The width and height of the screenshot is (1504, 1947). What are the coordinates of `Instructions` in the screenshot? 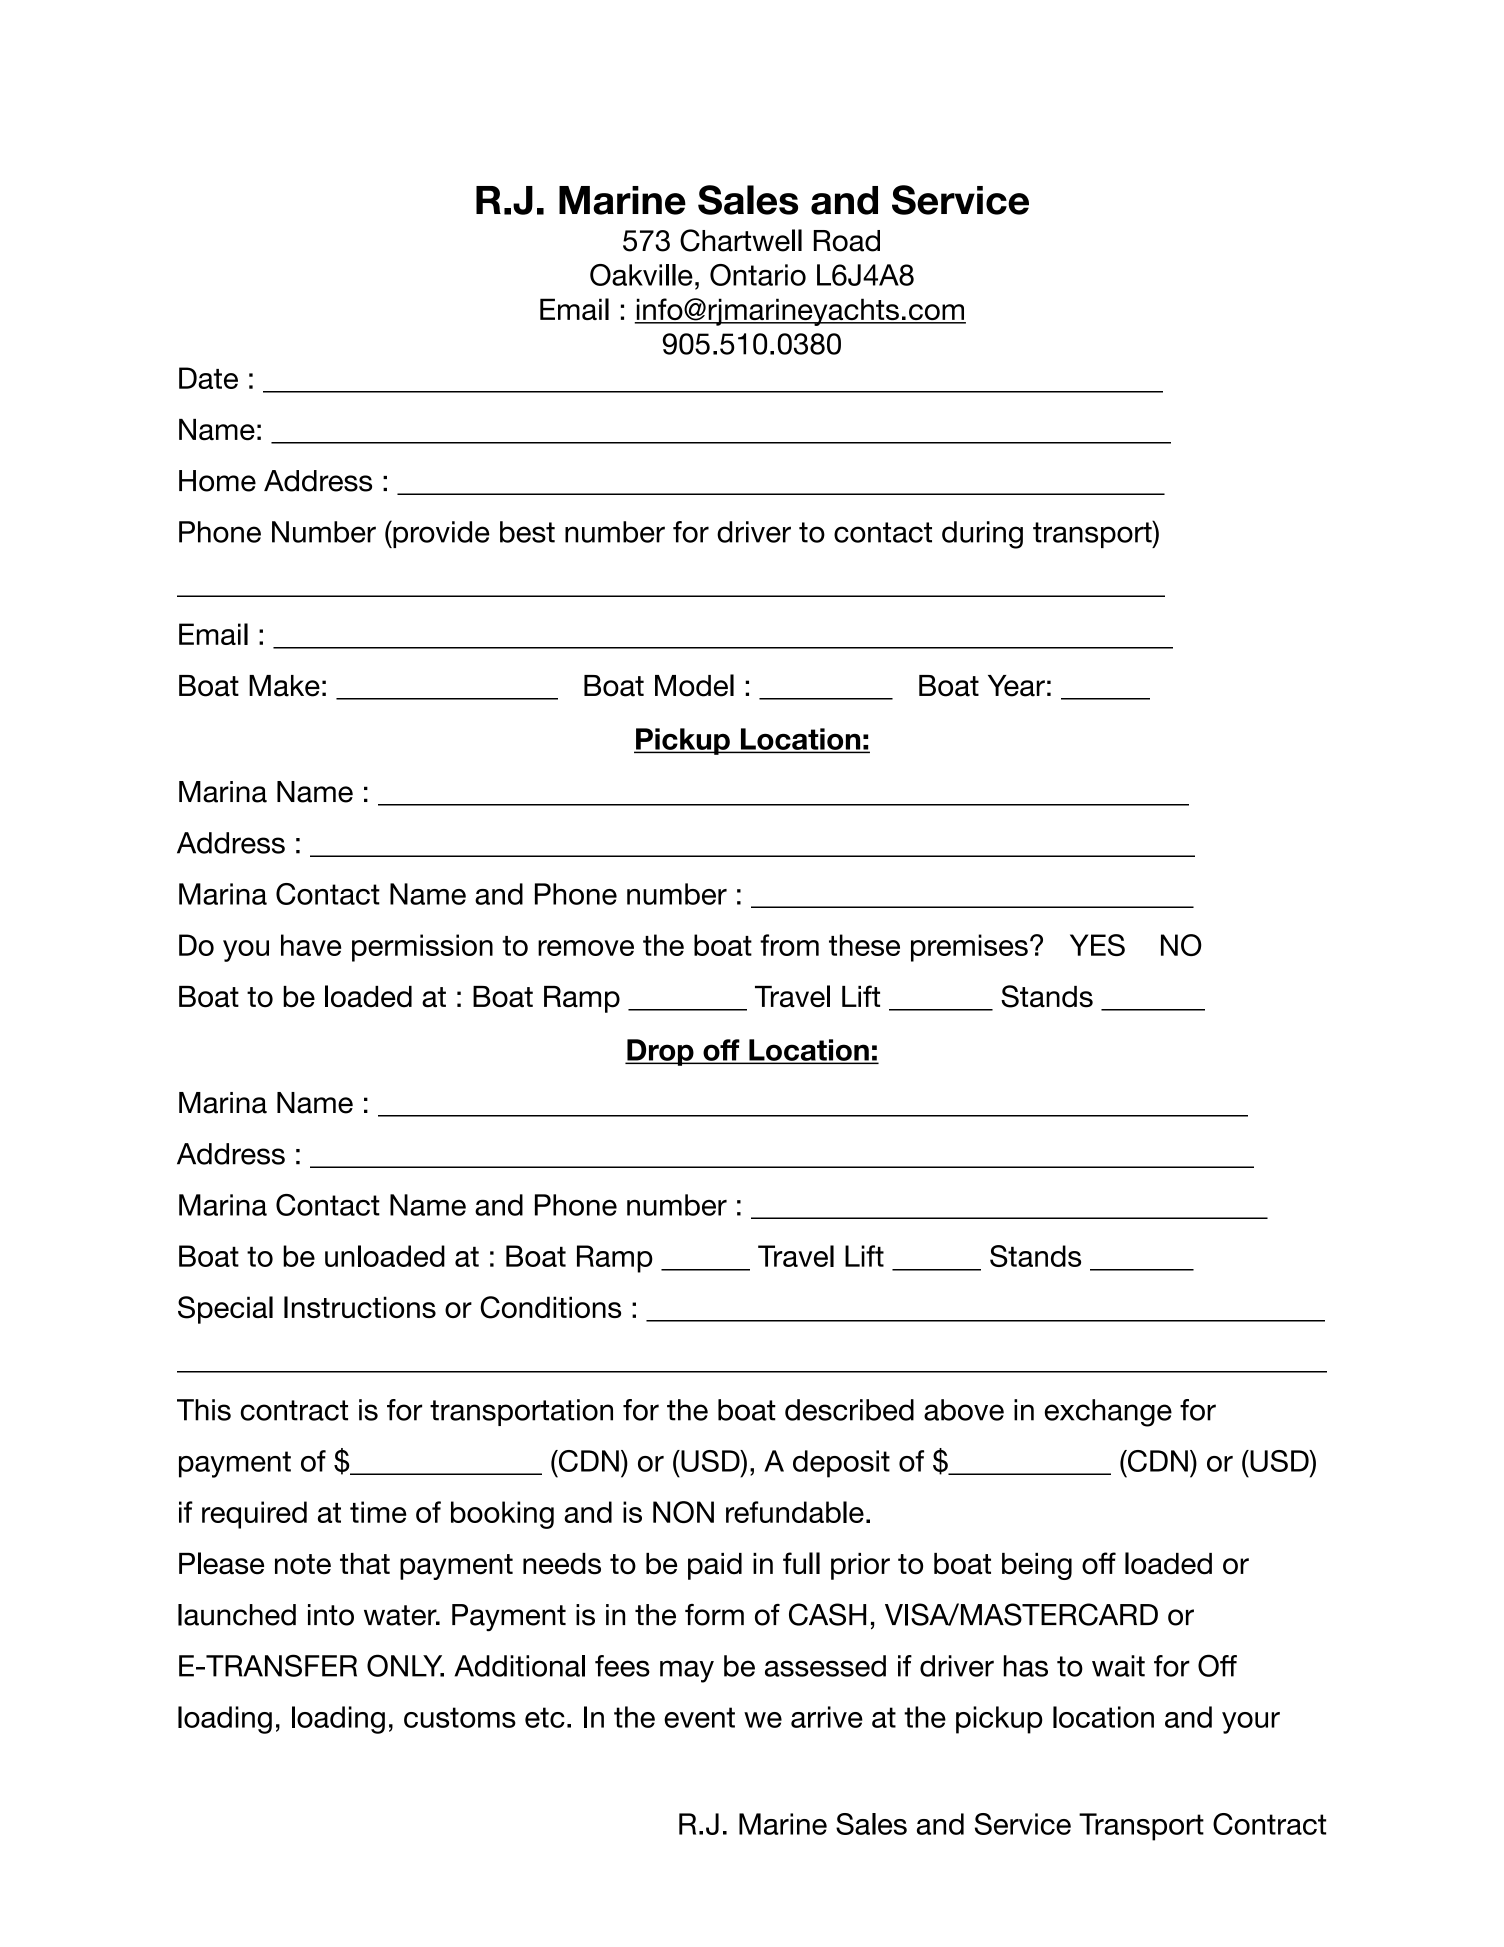 It's located at (360, 1307).
